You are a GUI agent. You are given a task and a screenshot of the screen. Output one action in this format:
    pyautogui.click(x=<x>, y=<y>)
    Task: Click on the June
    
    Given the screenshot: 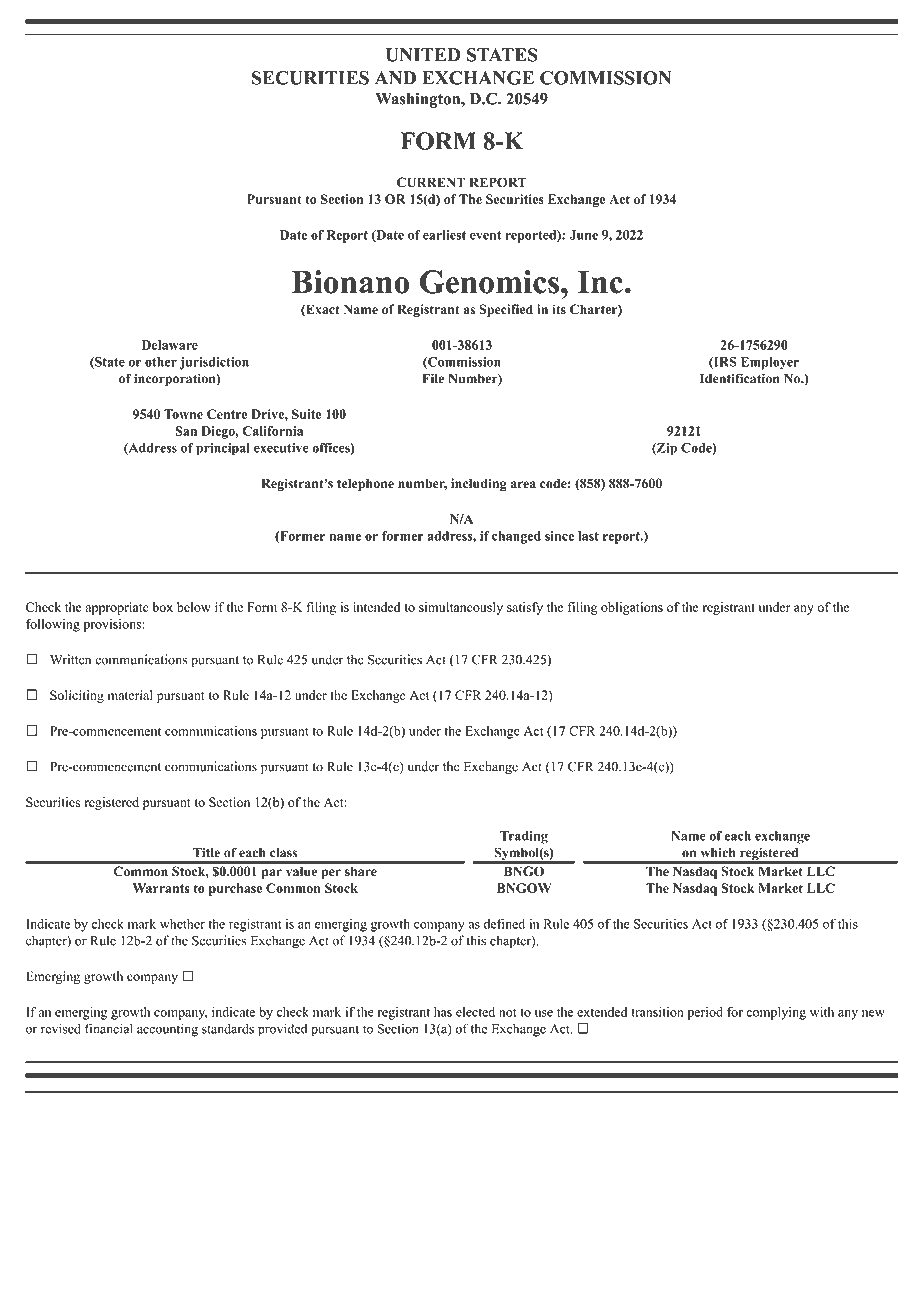 What is the action you would take?
    pyautogui.click(x=583, y=235)
